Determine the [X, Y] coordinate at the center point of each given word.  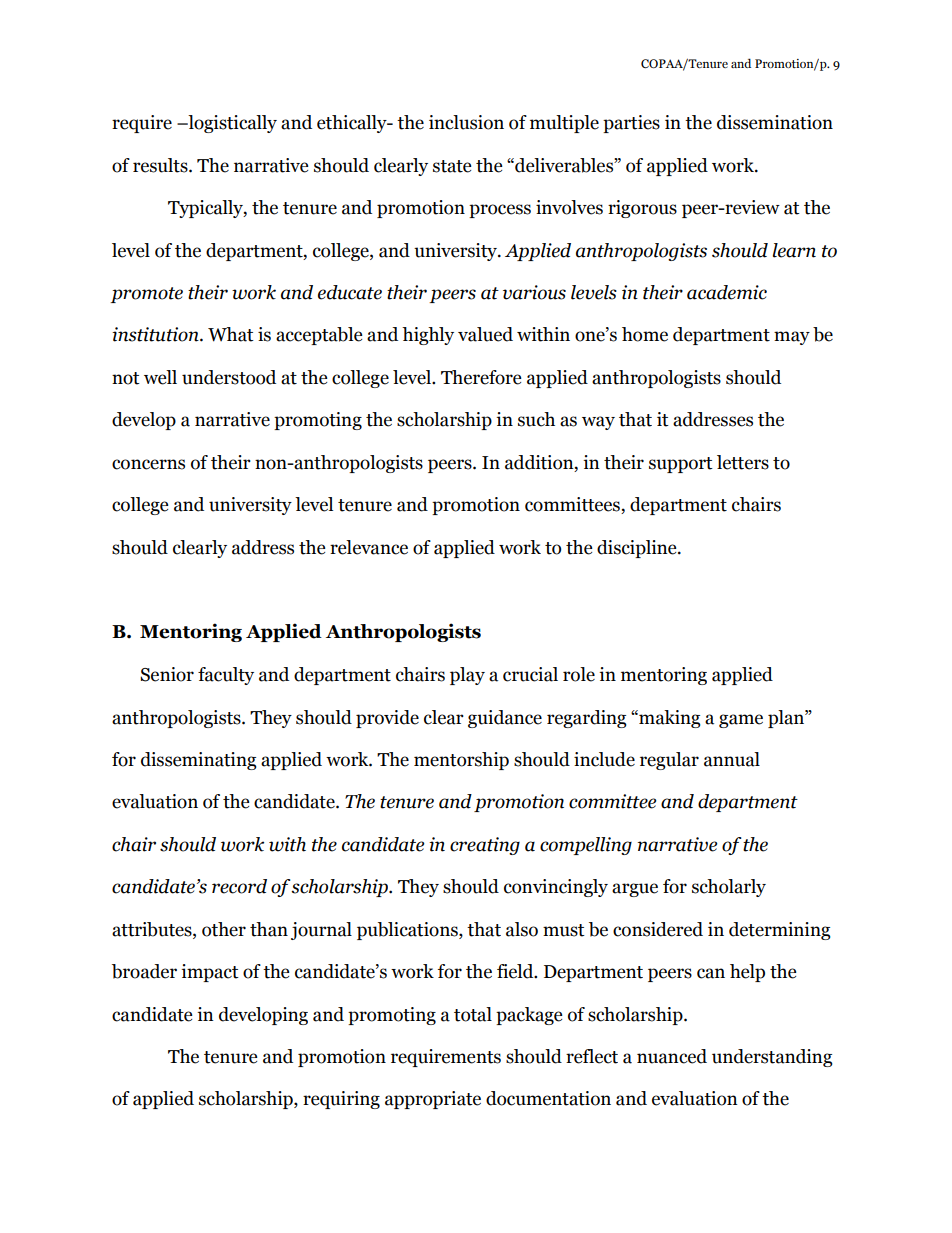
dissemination [775, 122]
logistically [231, 124]
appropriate [433, 1100]
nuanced [672, 1056]
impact [210, 973]
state [452, 166]
